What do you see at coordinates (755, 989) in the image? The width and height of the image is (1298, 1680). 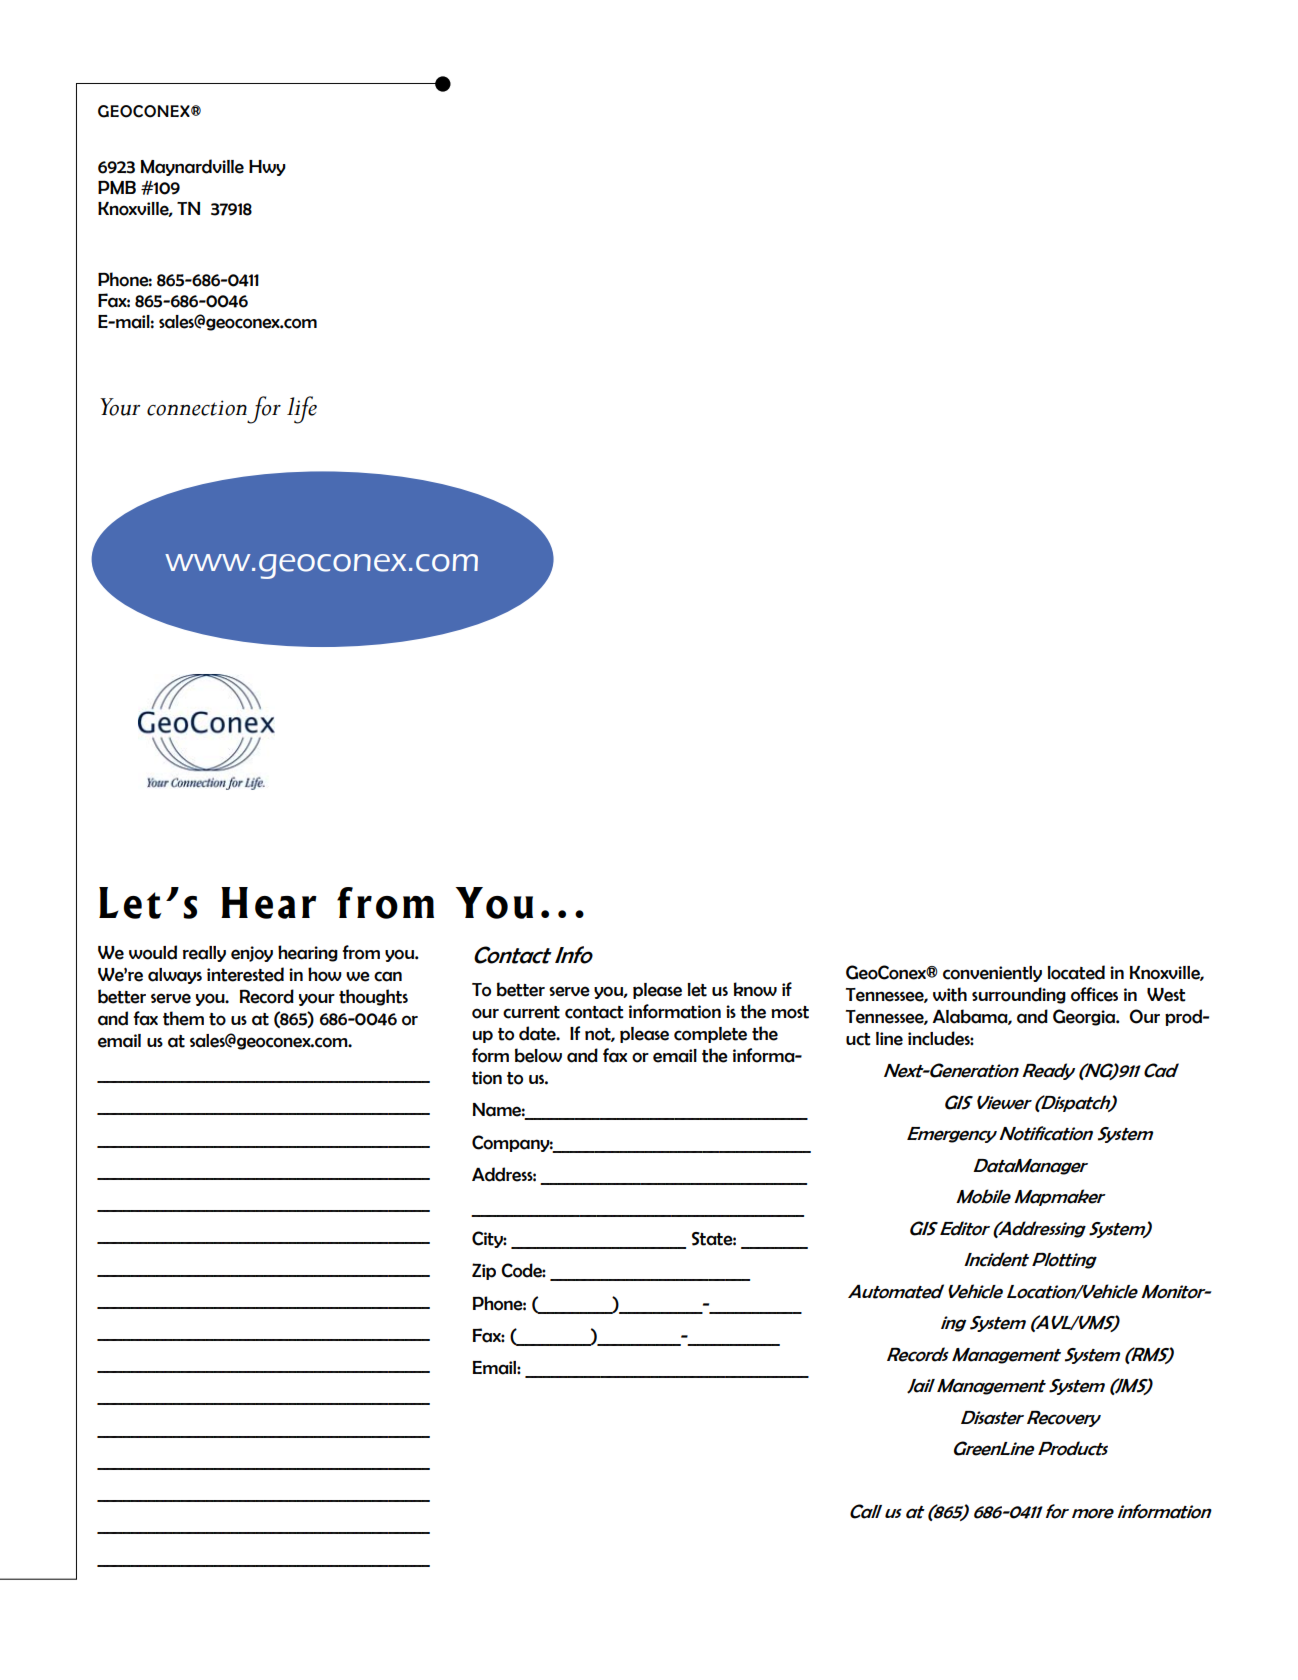 I see `know` at bounding box center [755, 989].
